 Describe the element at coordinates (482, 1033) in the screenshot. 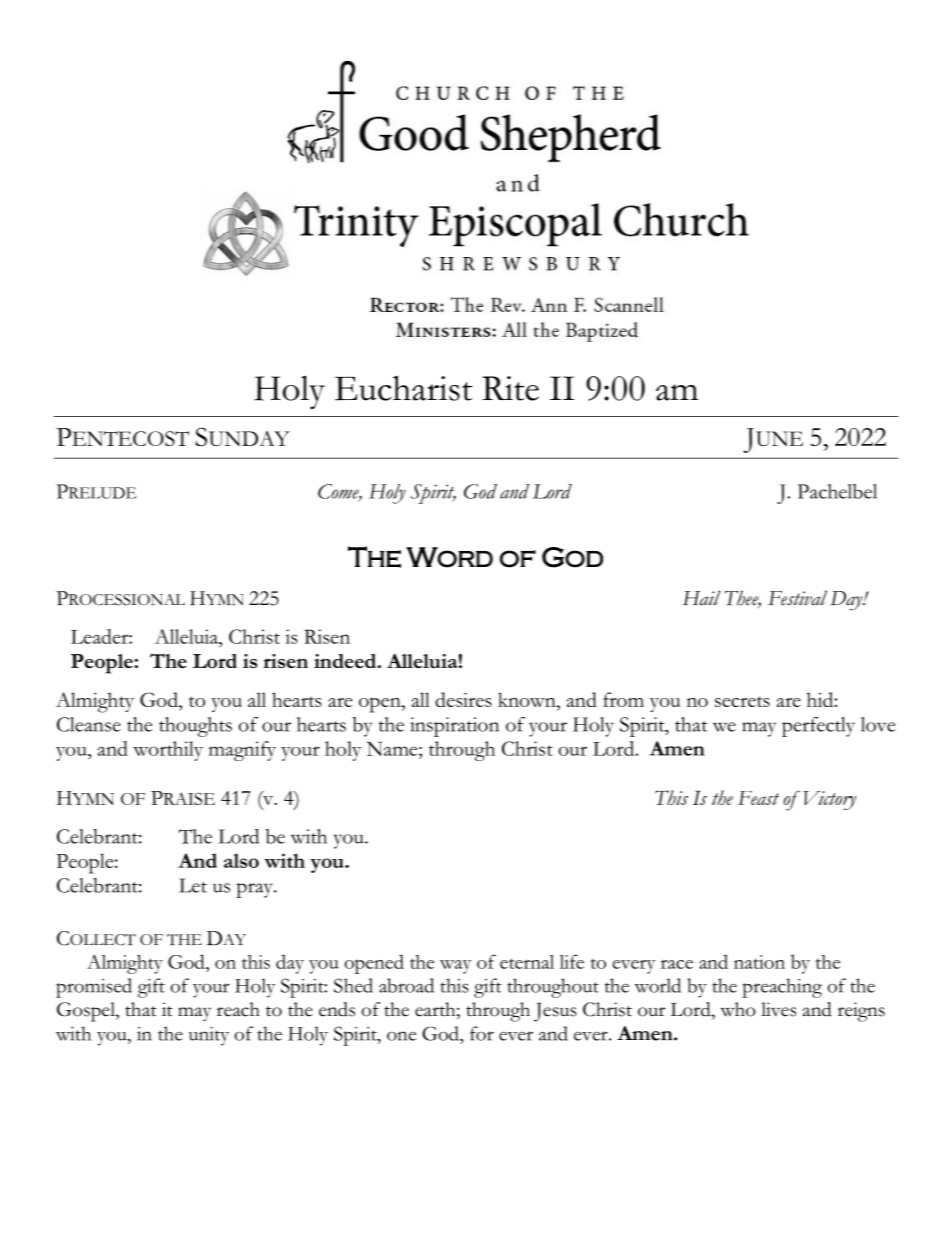

I see `for` at that location.
